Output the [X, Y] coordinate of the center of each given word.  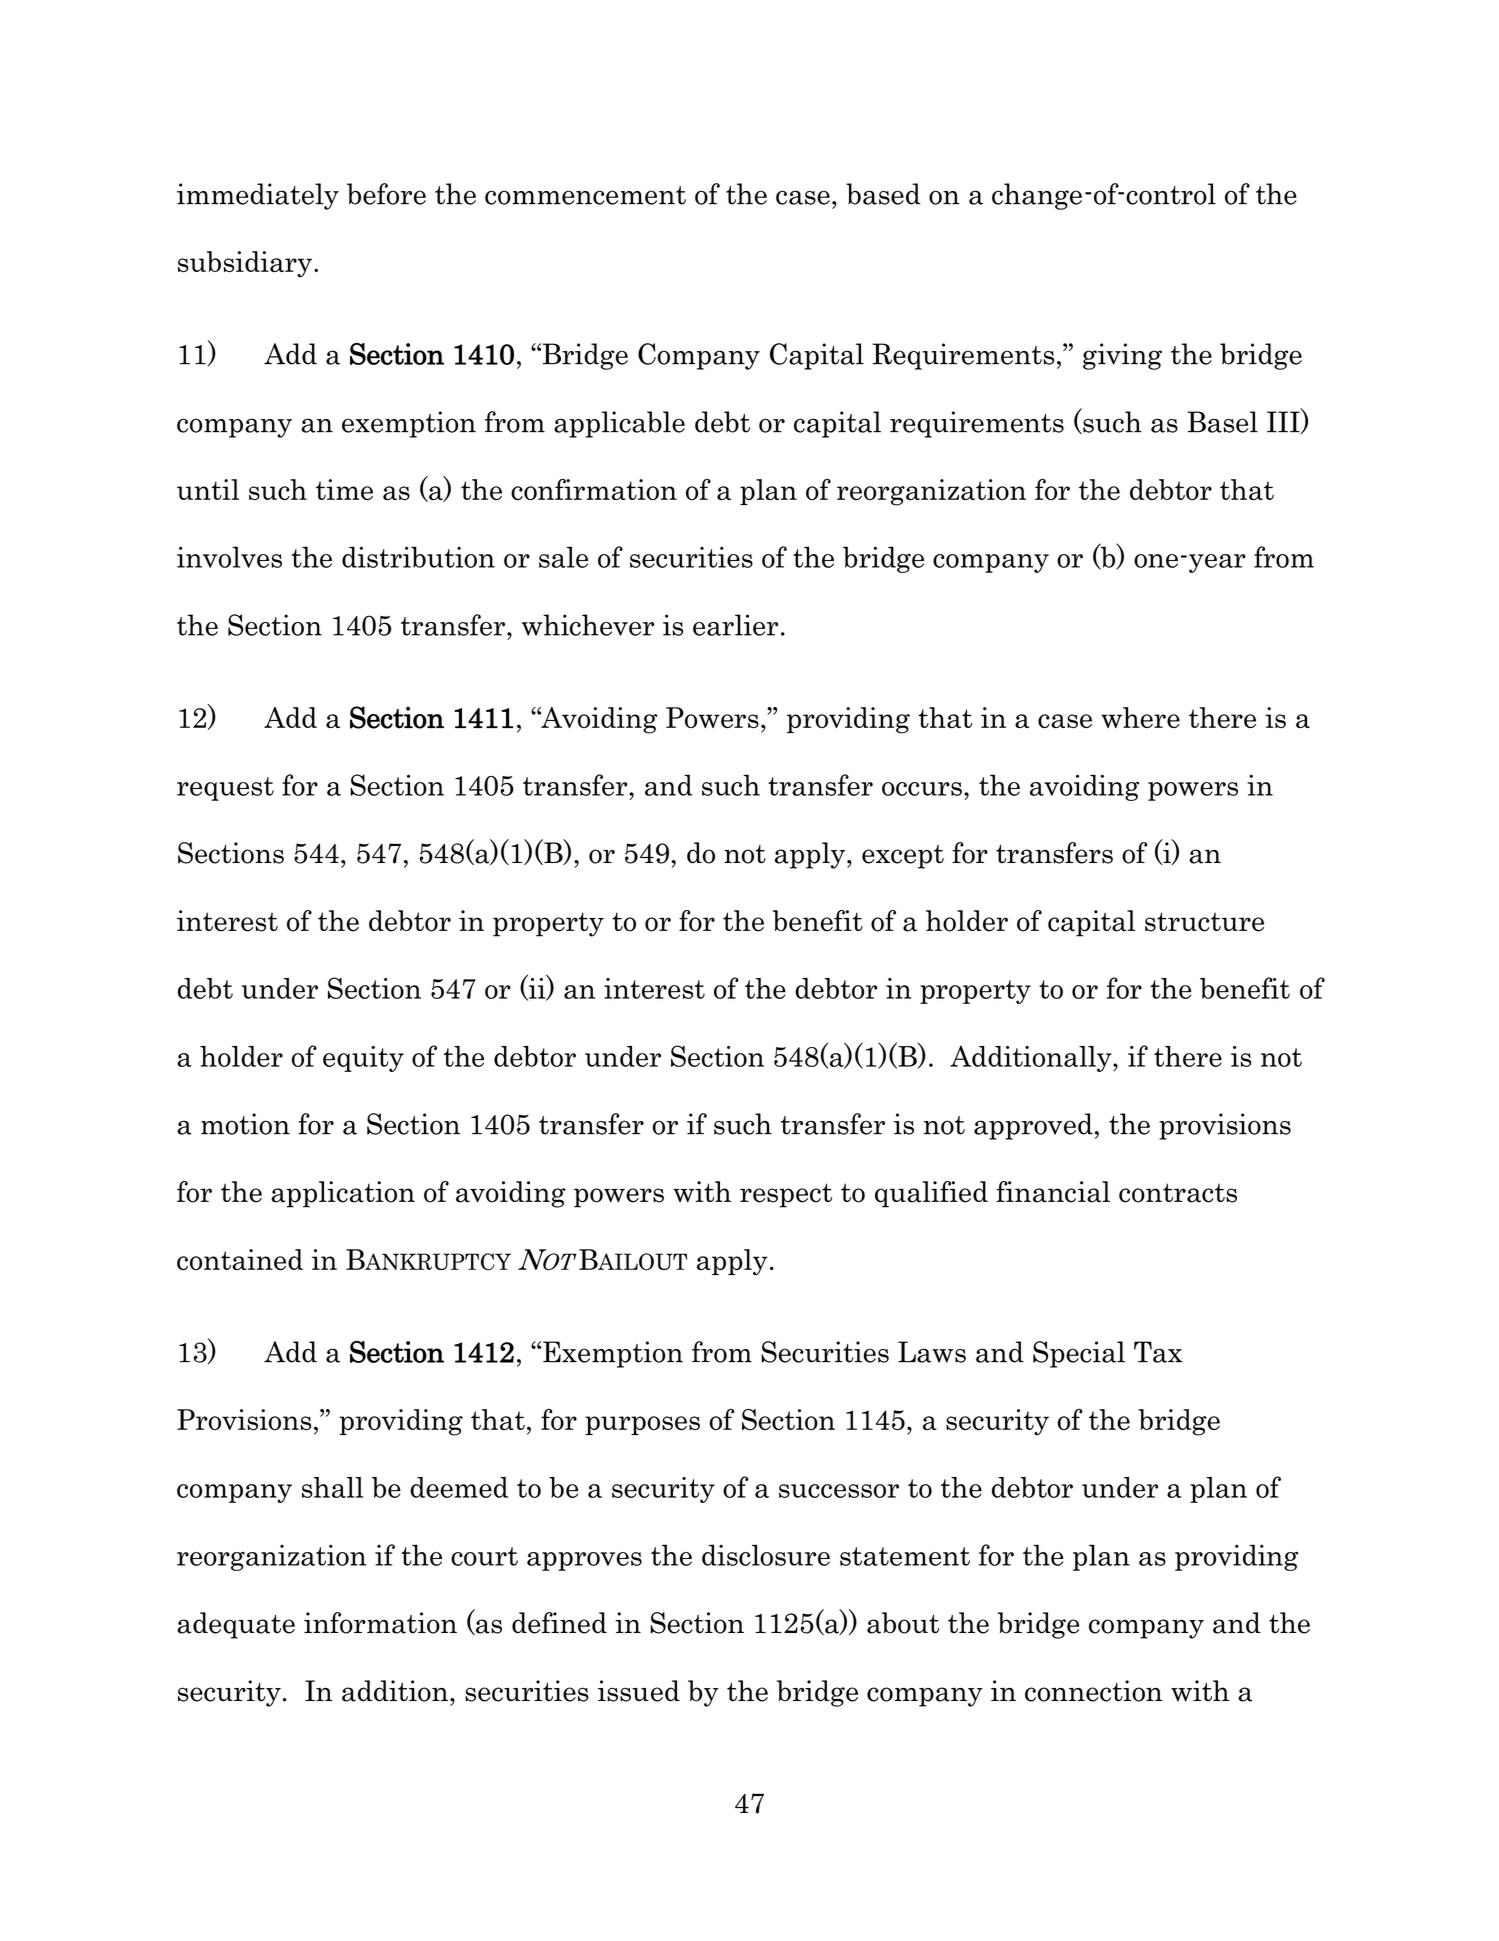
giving [1122, 356]
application [343, 1194]
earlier [735, 625]
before [386, 194]
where [1140, 717]
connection [1093, 1691]
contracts [1178, 1193]
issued [639, 1691]
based [883, 194]
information [380, 1623]
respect [786, 1195]
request [225, 789]
